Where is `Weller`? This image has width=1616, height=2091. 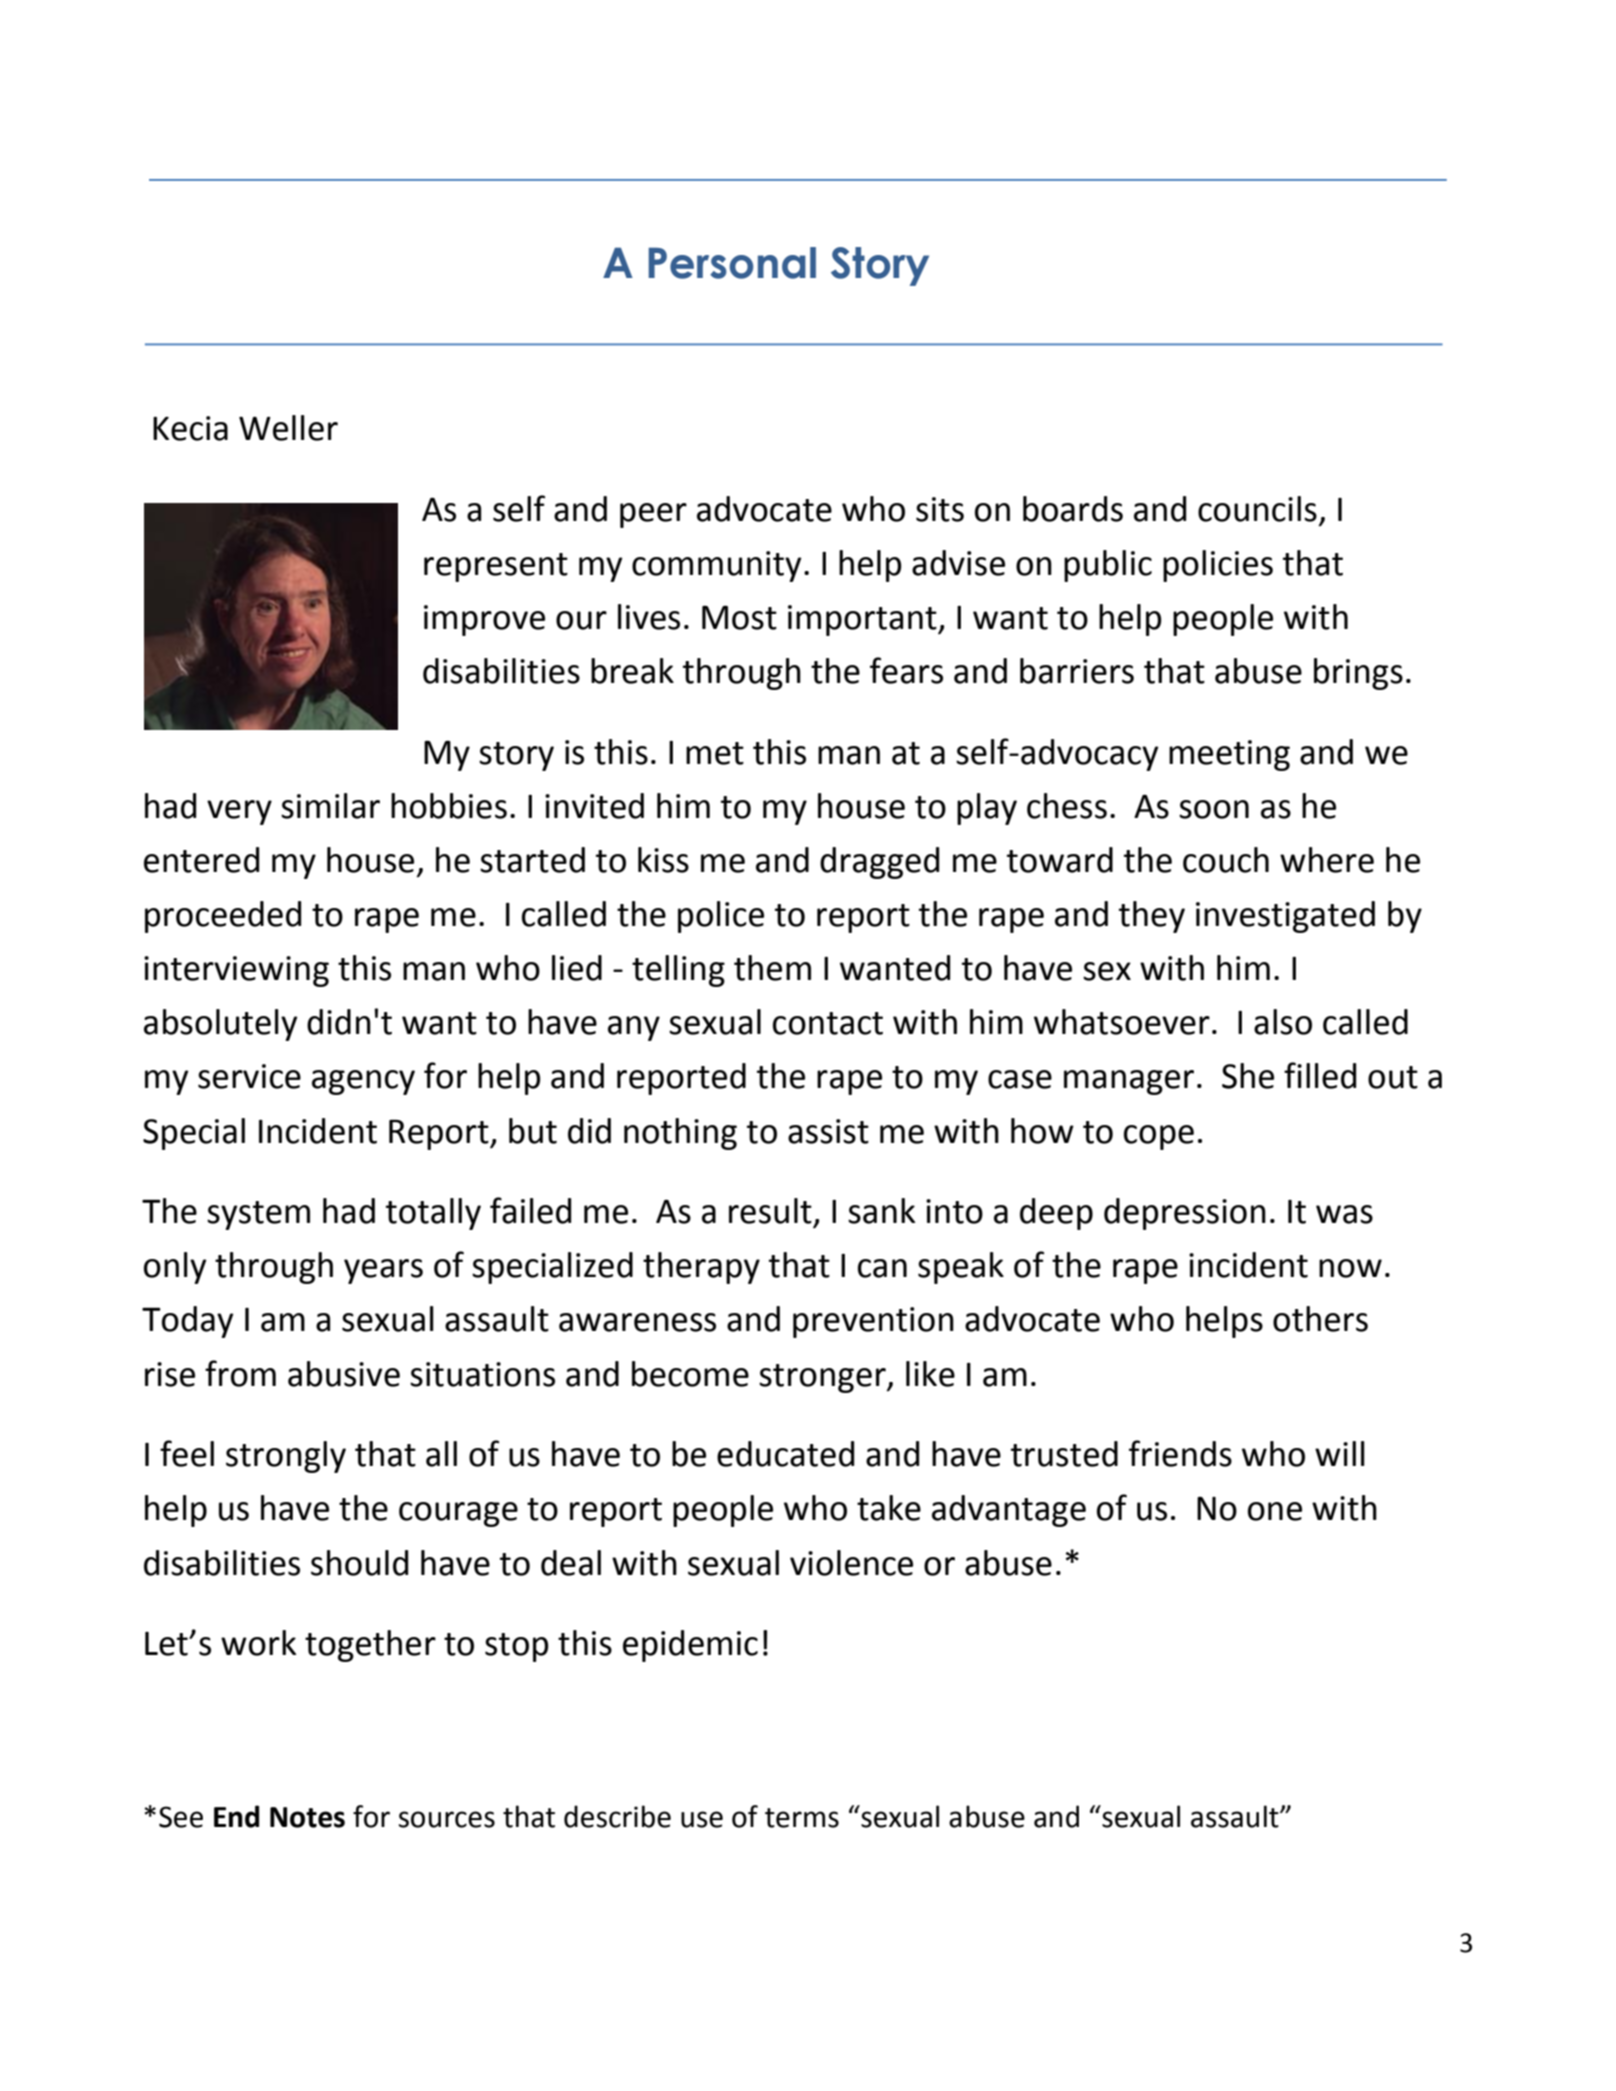
Weller is located at coordinates (288, 428).
